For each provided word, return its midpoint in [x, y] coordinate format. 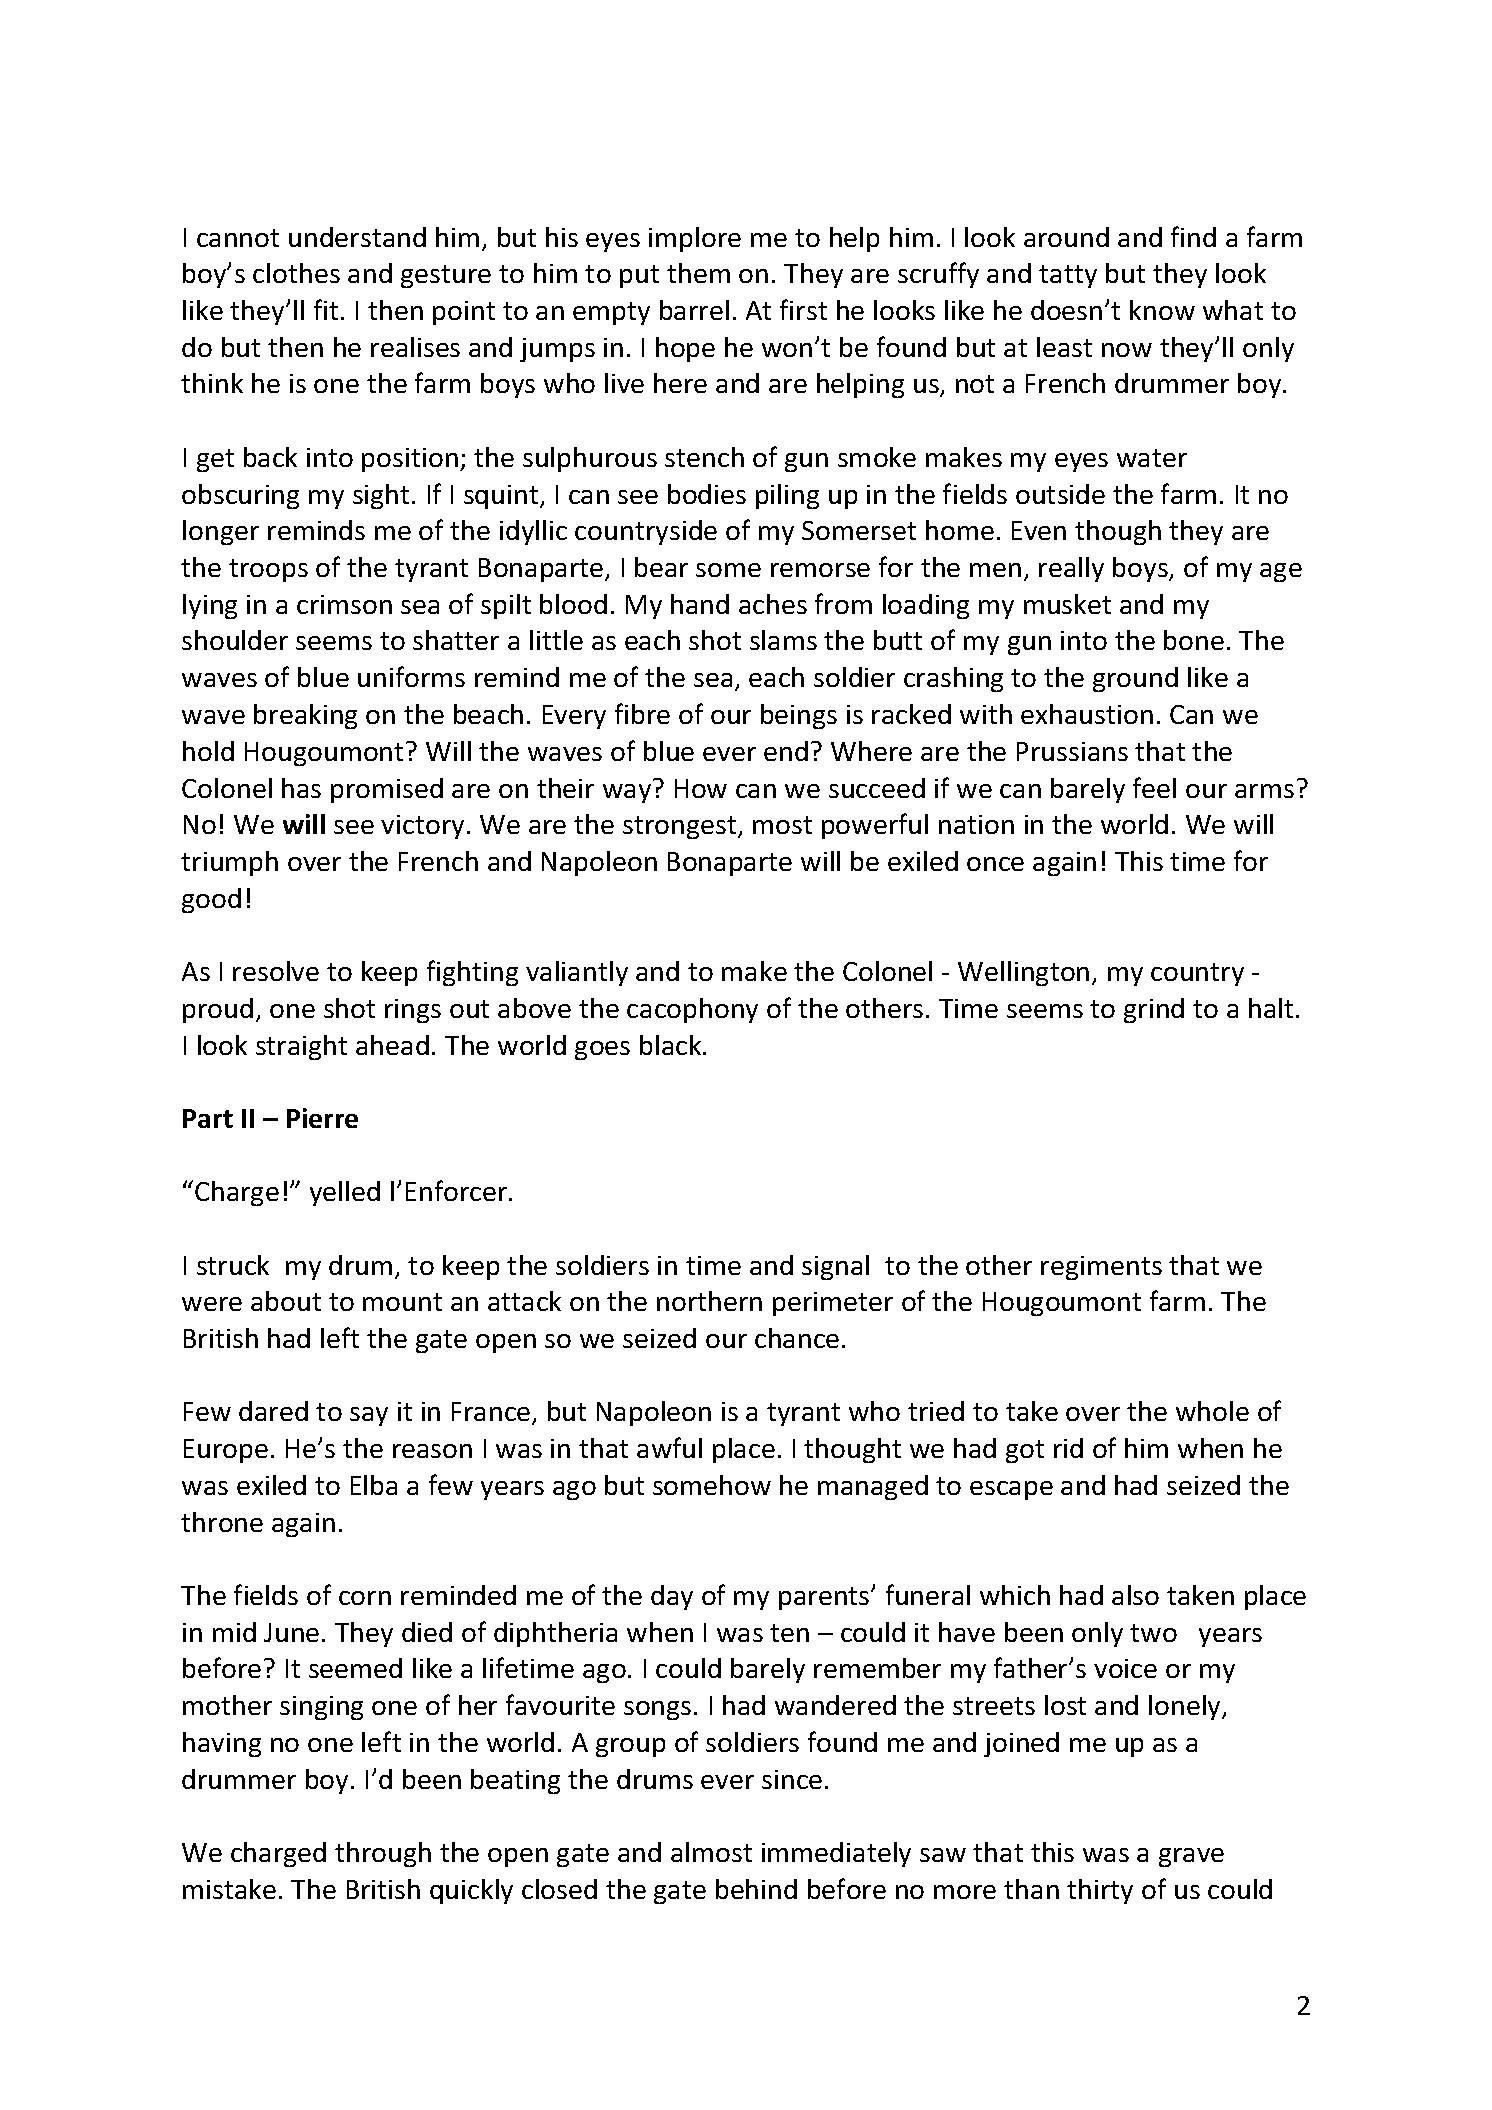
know [1162, 310]
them [698, 273]
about [286, 1301]
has [301, 788]
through [383, 1854]
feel [1154, 787]
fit [326, 309]
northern [709, 1301]
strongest [681, 827]
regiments [1101, 1268]
